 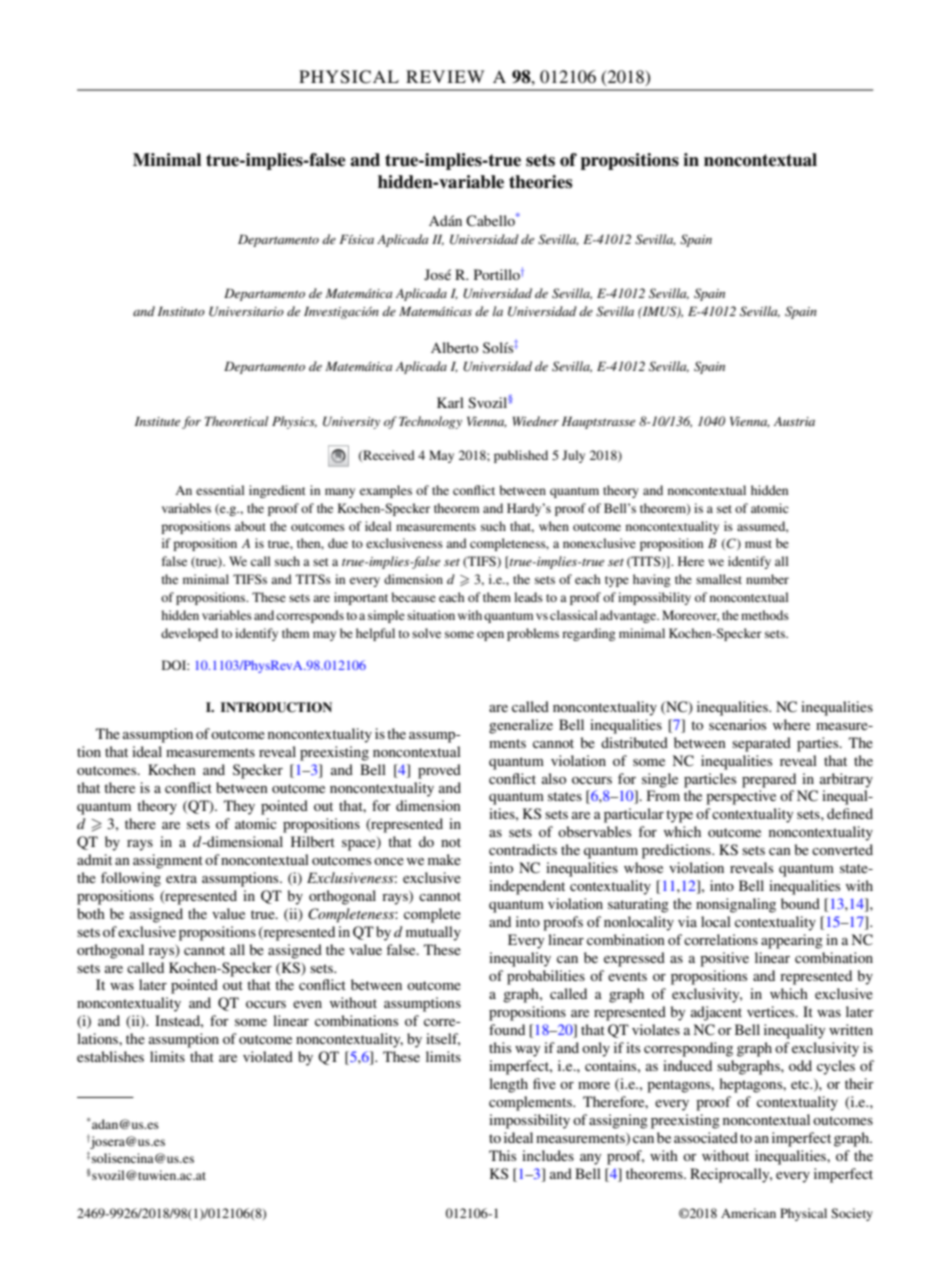 What do you see at coordinates (548, 1155) in the screenshot?
I see `includes` at bounding box center [548, 1155].
